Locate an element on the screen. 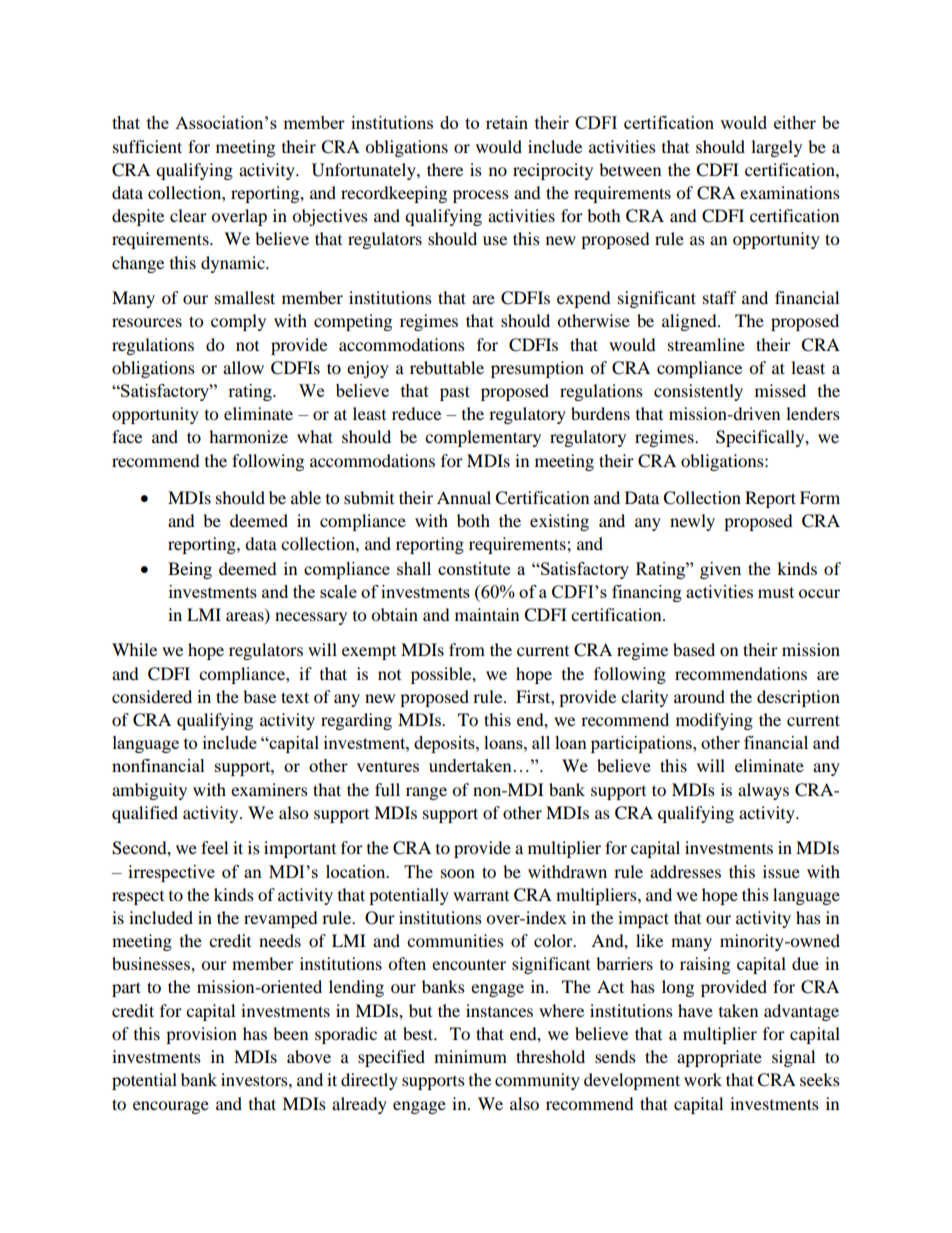  Being is located at coordinates (190, 570).
